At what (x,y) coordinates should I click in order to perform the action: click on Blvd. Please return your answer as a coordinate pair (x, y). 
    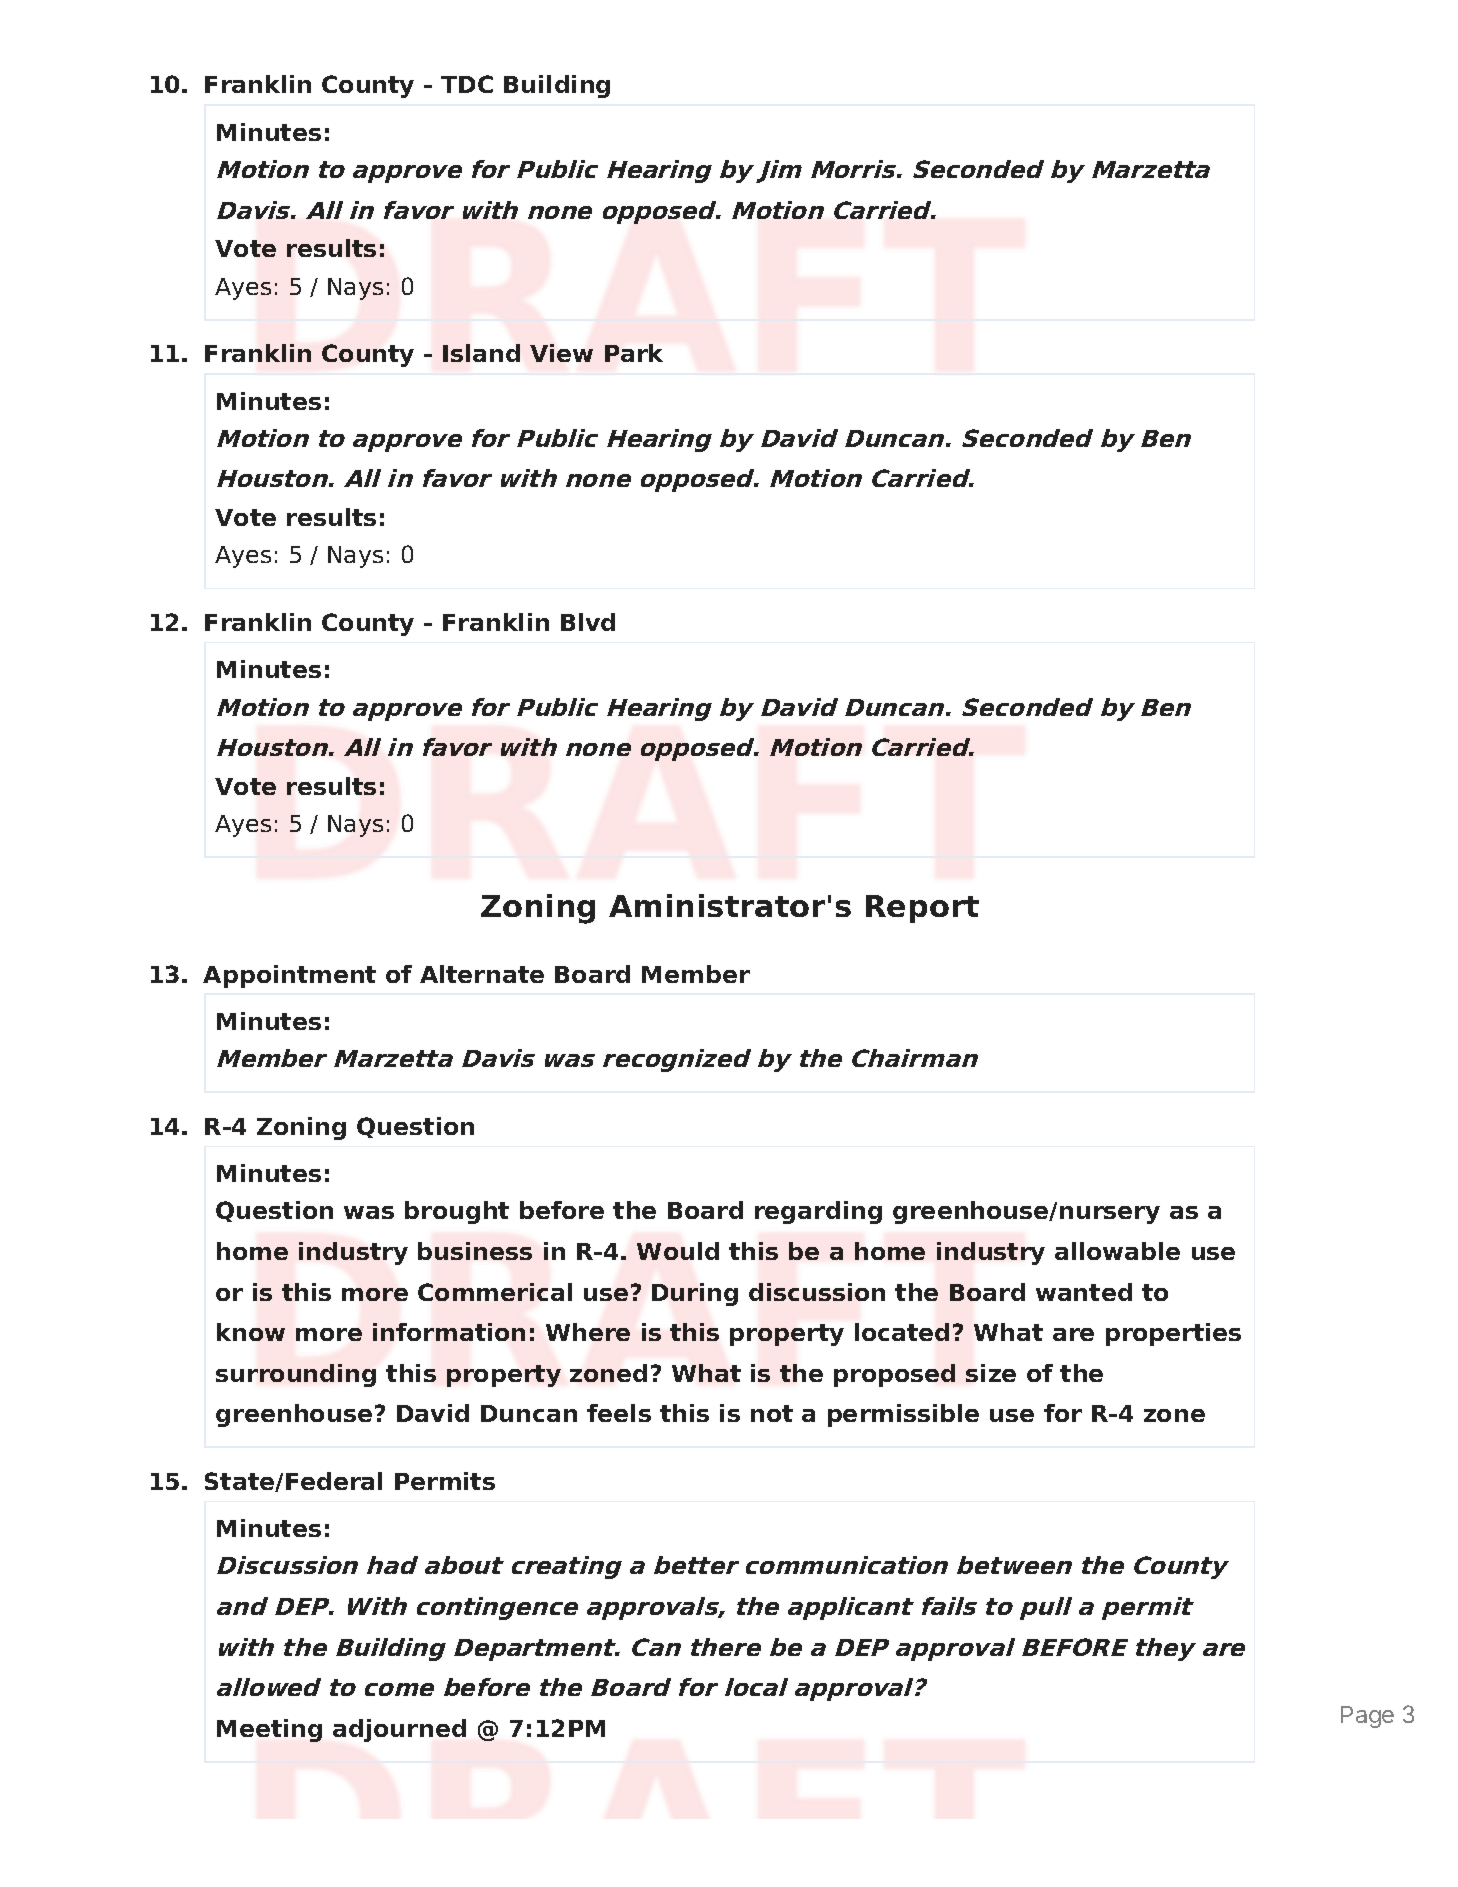
    Looking at the image, I should click on (588, 622).
